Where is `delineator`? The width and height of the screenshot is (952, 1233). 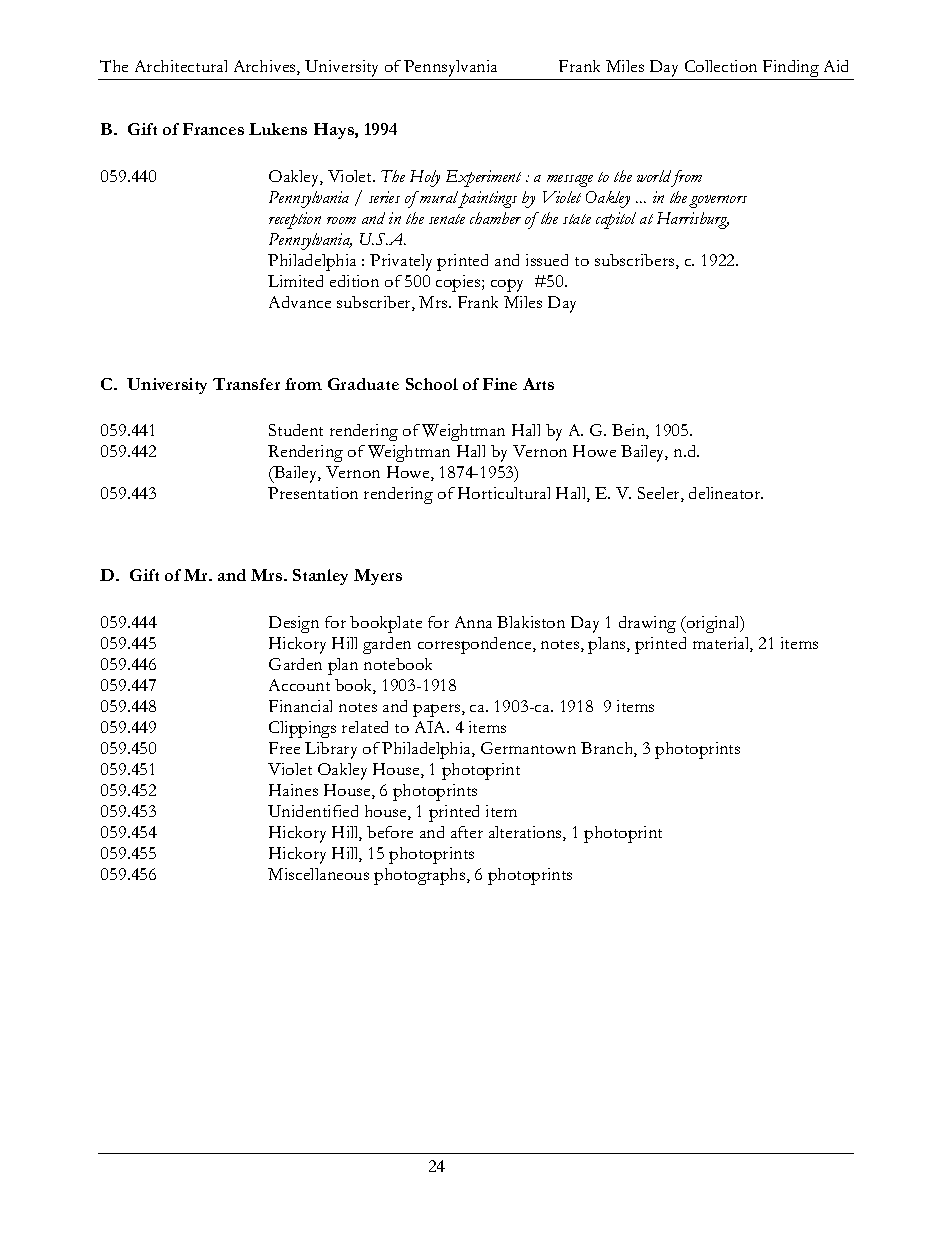 delineator is located at coordinates (726, 493).
